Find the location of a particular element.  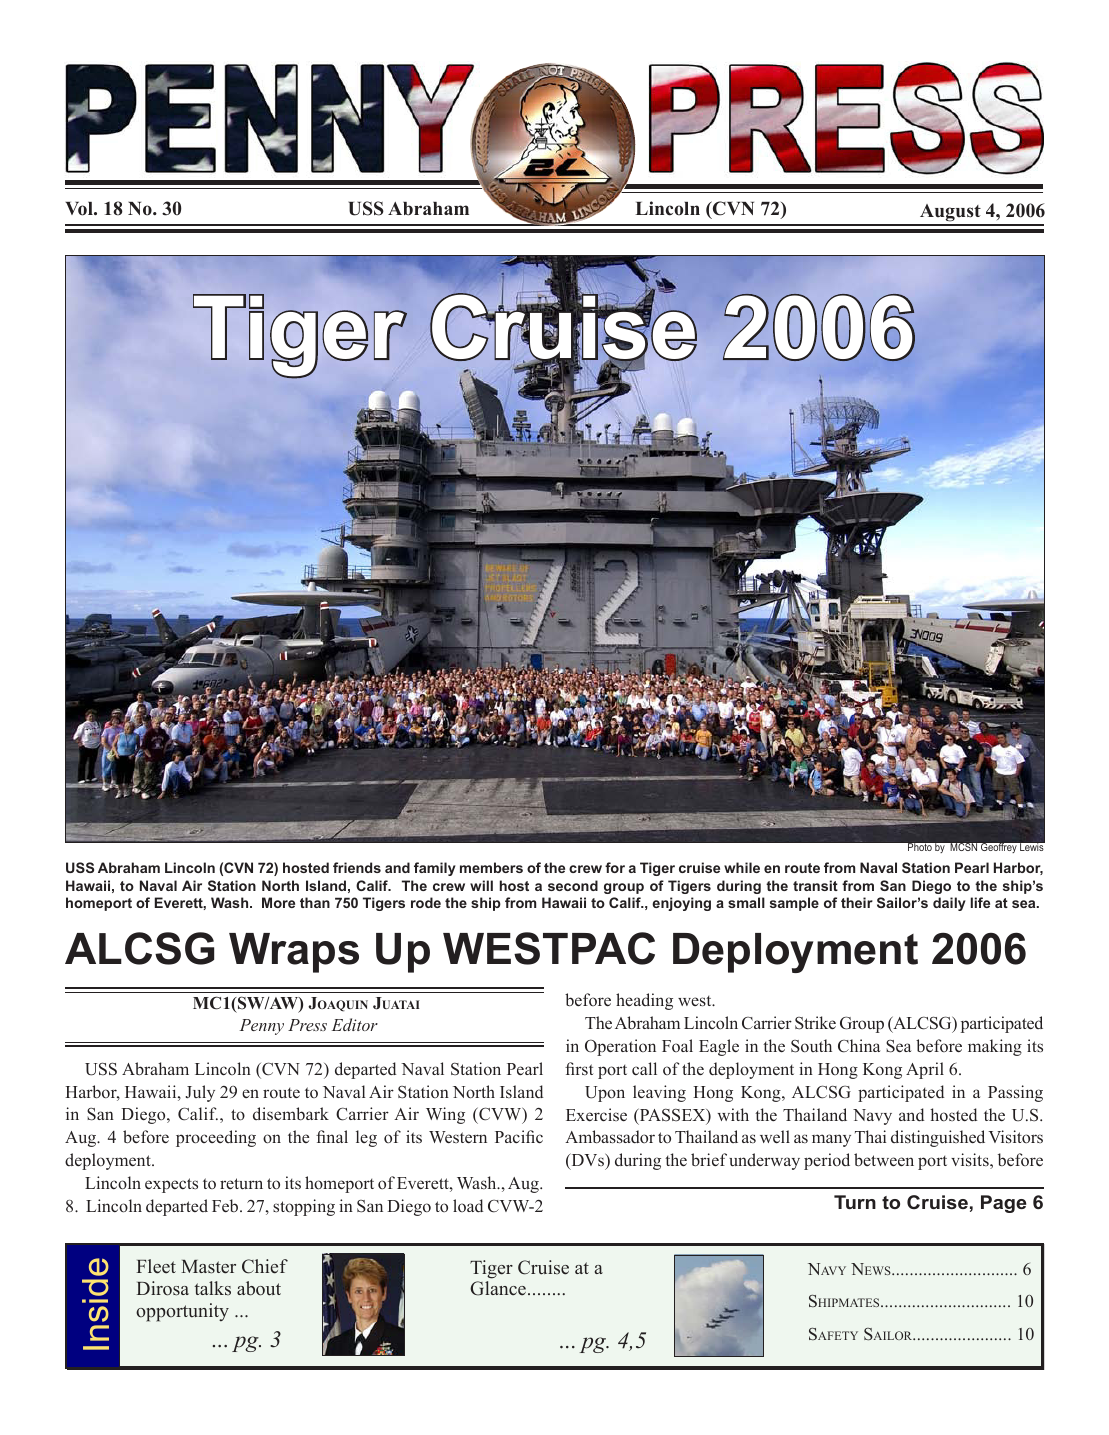

transit is located at coordinates (815, 885).
